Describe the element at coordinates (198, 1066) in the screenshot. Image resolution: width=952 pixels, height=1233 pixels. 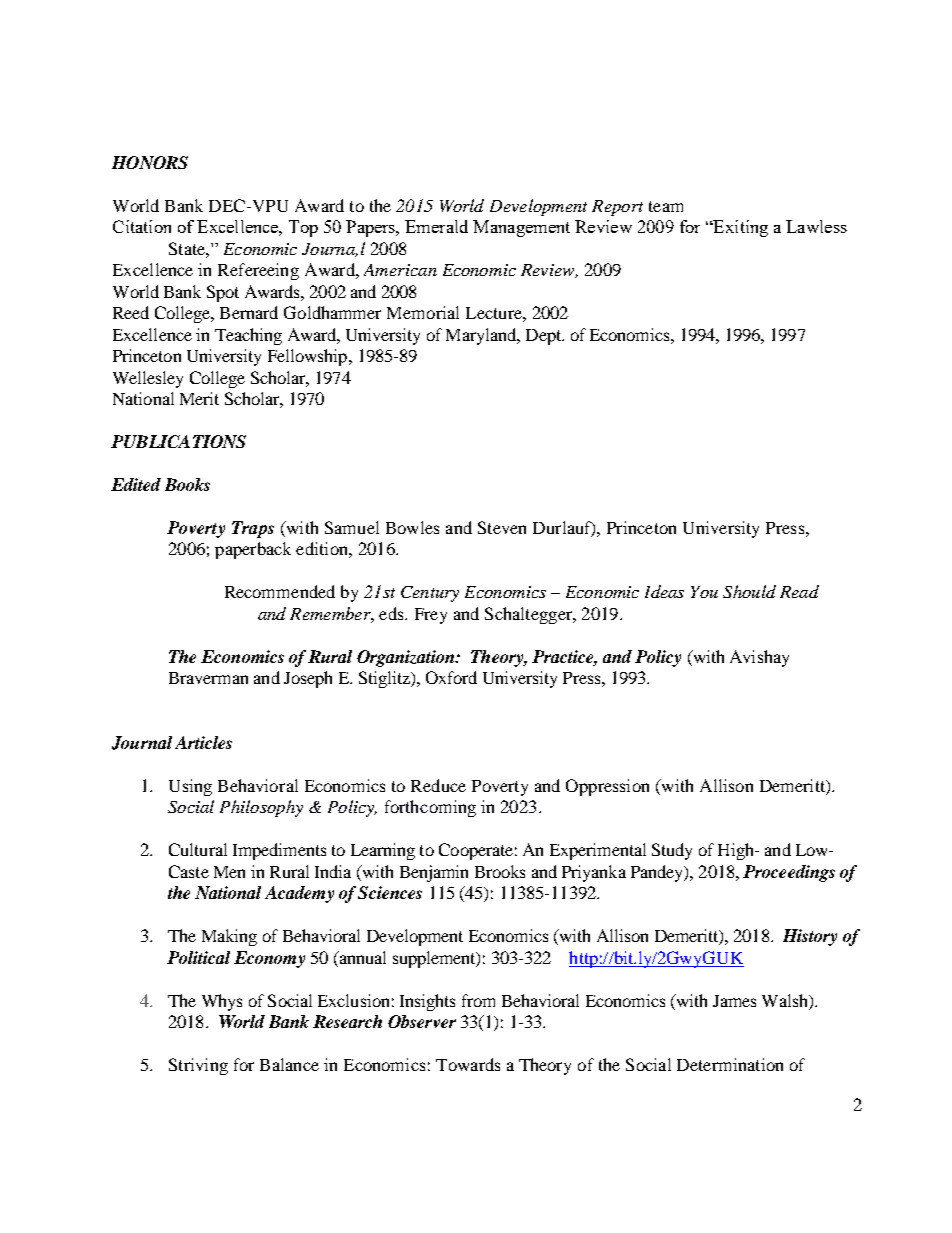
I see `Striving` at that location.
